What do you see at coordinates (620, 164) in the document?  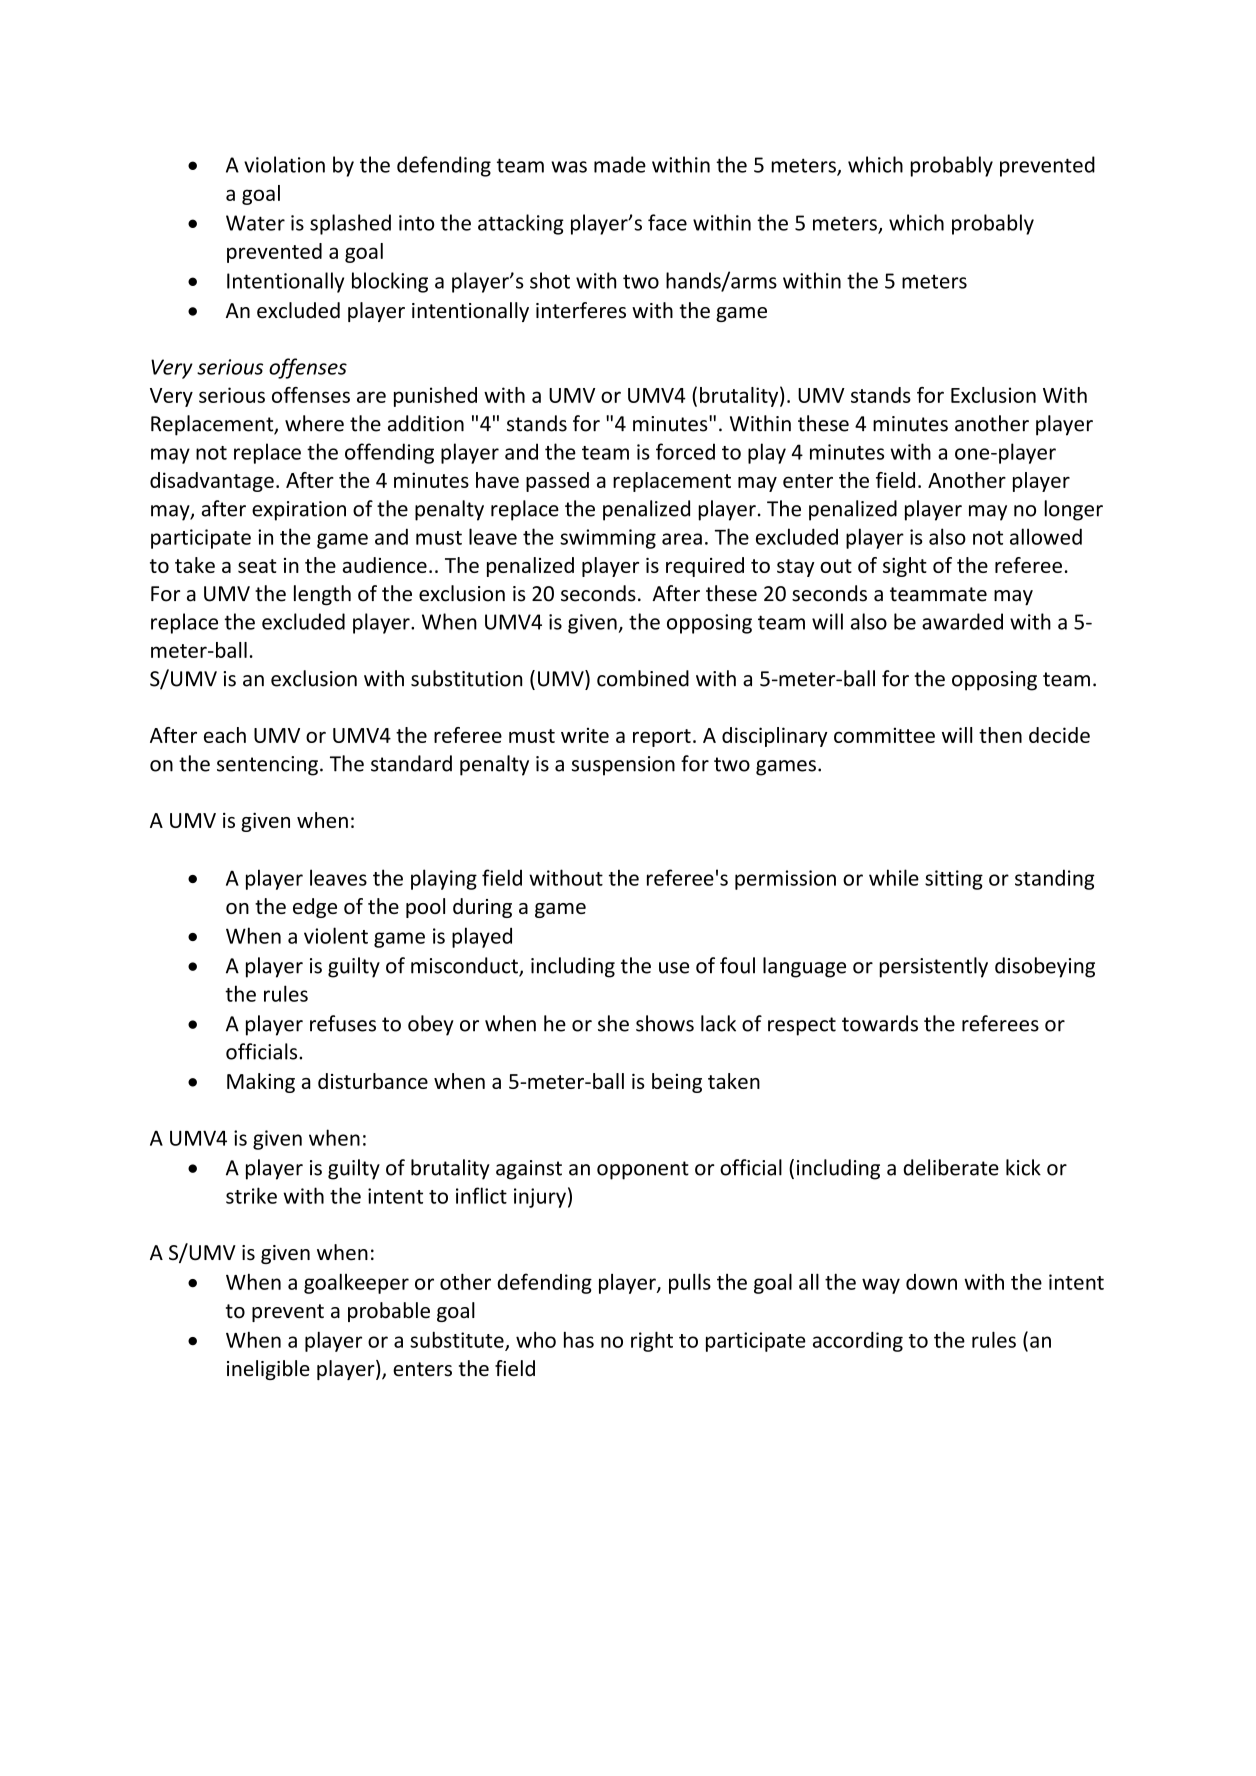 I see `made` at bounding box center [620, 164].
